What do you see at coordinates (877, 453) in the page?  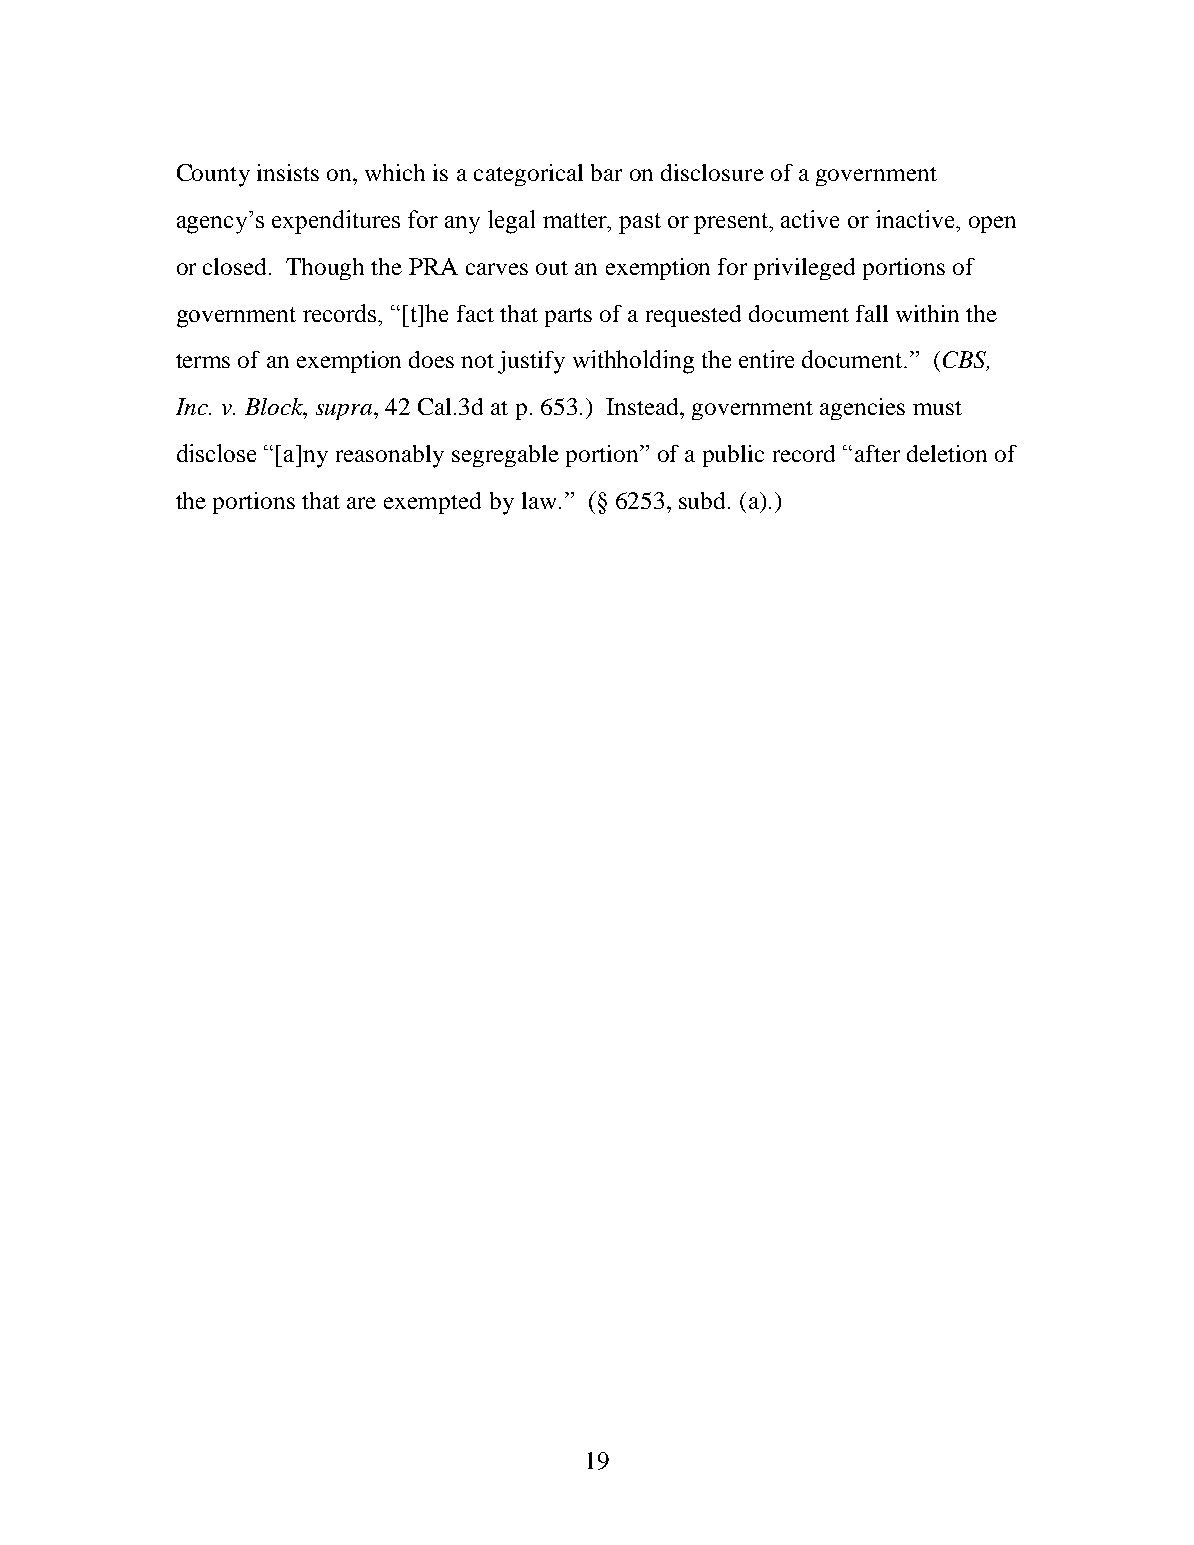 I see `after` at bounding box center [877, 453].
